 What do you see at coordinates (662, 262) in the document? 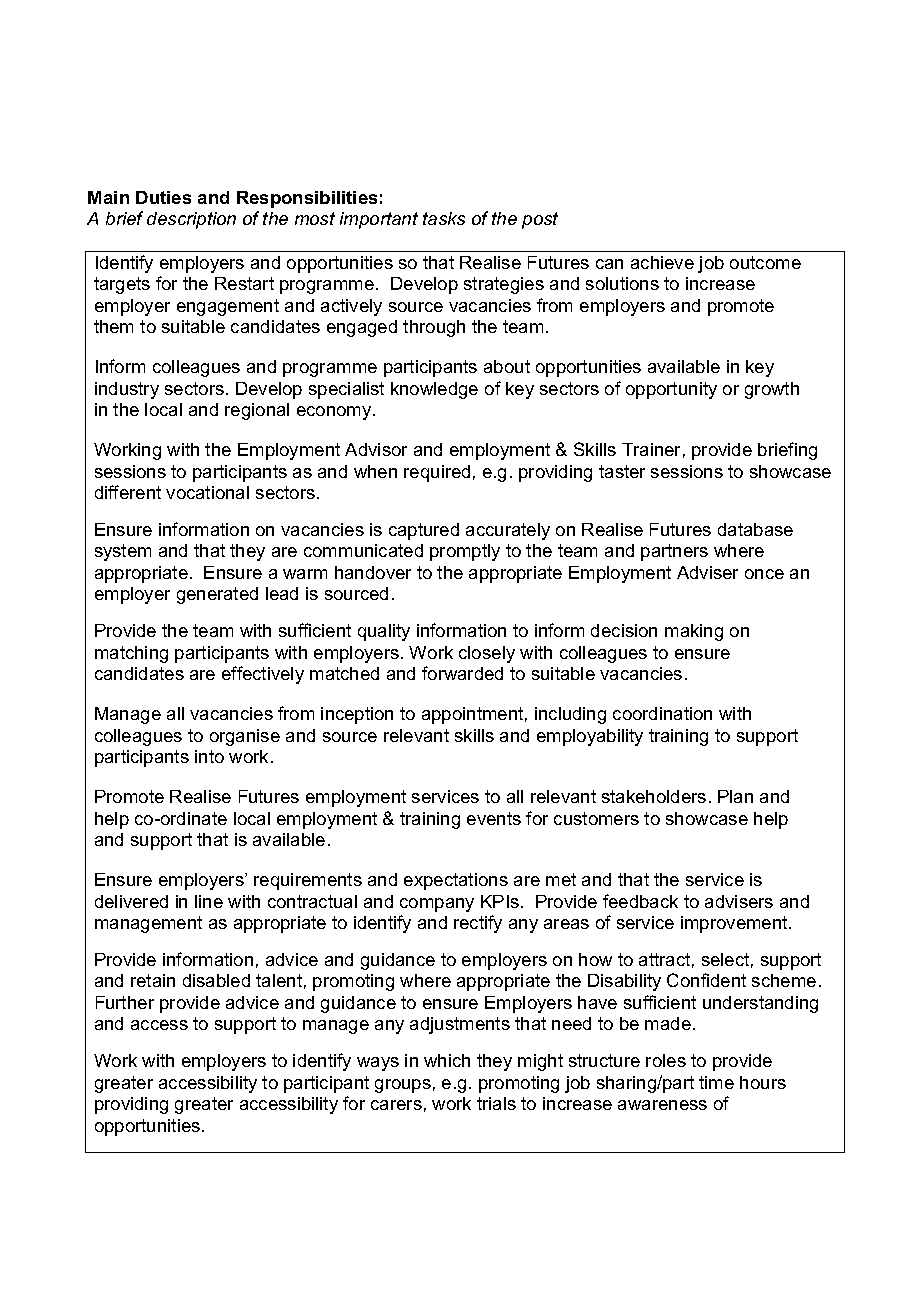
I see `achieve` at bounding box center [662, 262].
